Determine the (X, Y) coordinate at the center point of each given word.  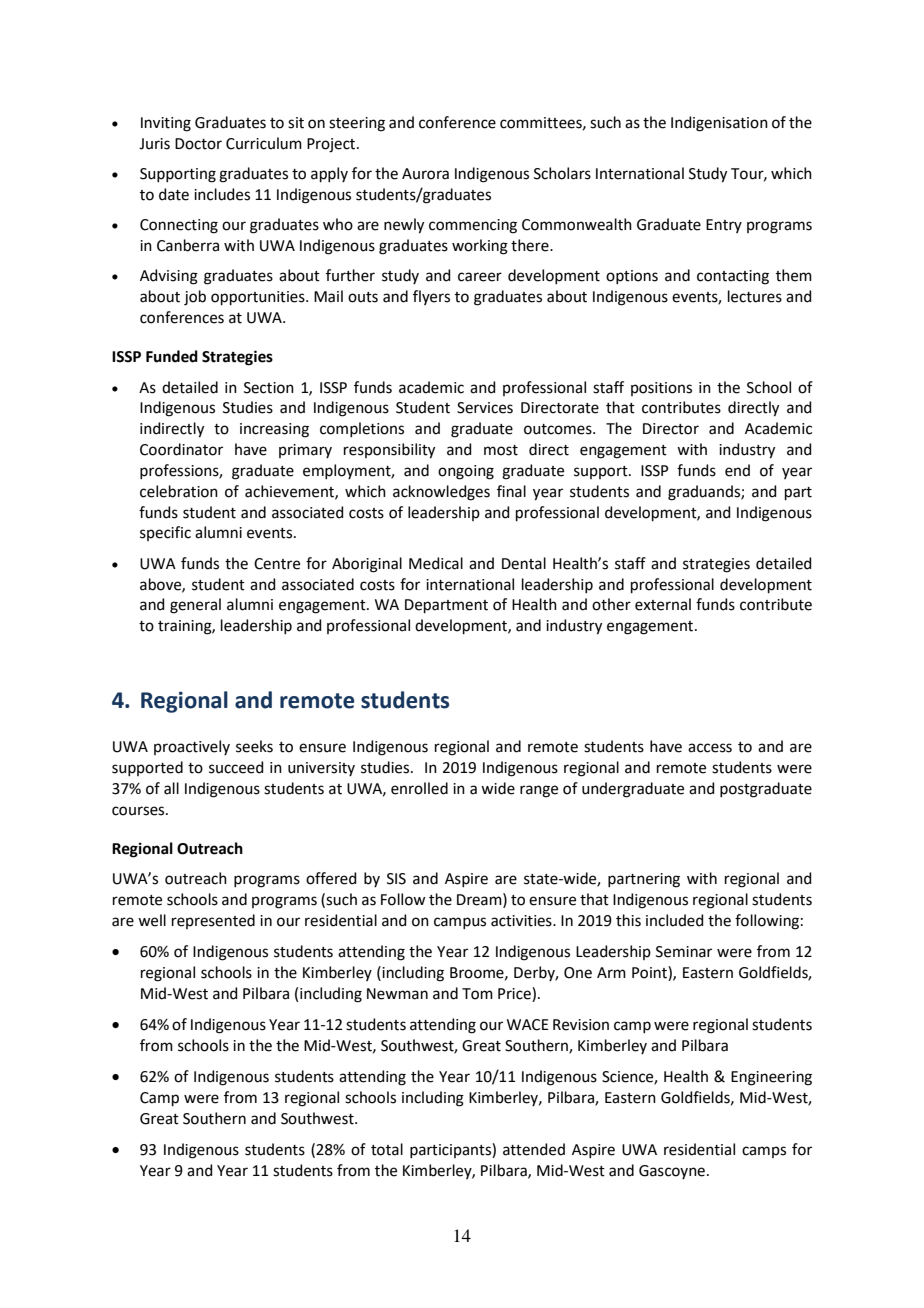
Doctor (198, 144)
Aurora (425, 174)
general (195, 606)
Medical (436, 563)
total (387, 1149)
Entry (724, 226)
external (663, 604)
